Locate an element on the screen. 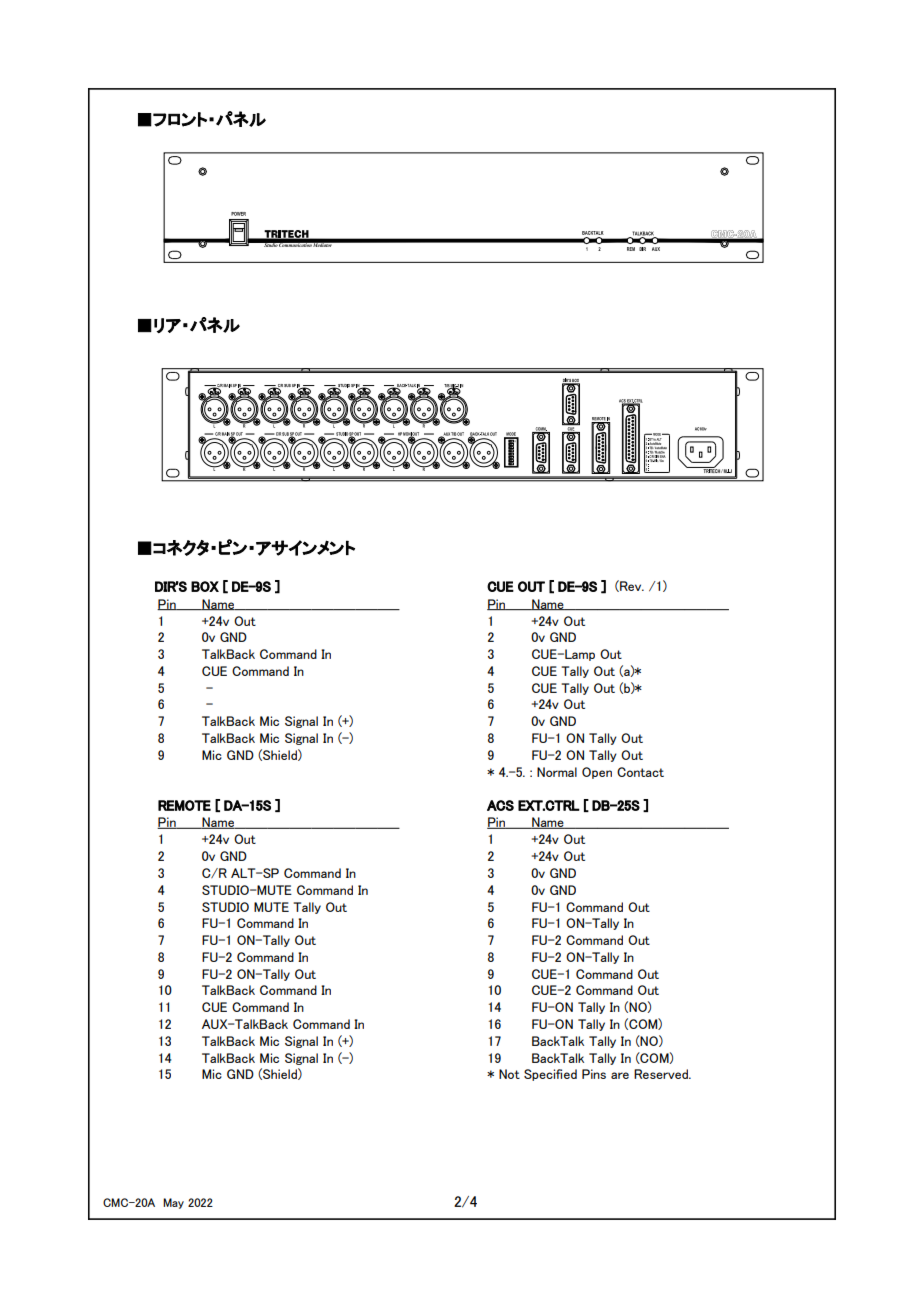  Normal is located at coordinates (557, 772).
